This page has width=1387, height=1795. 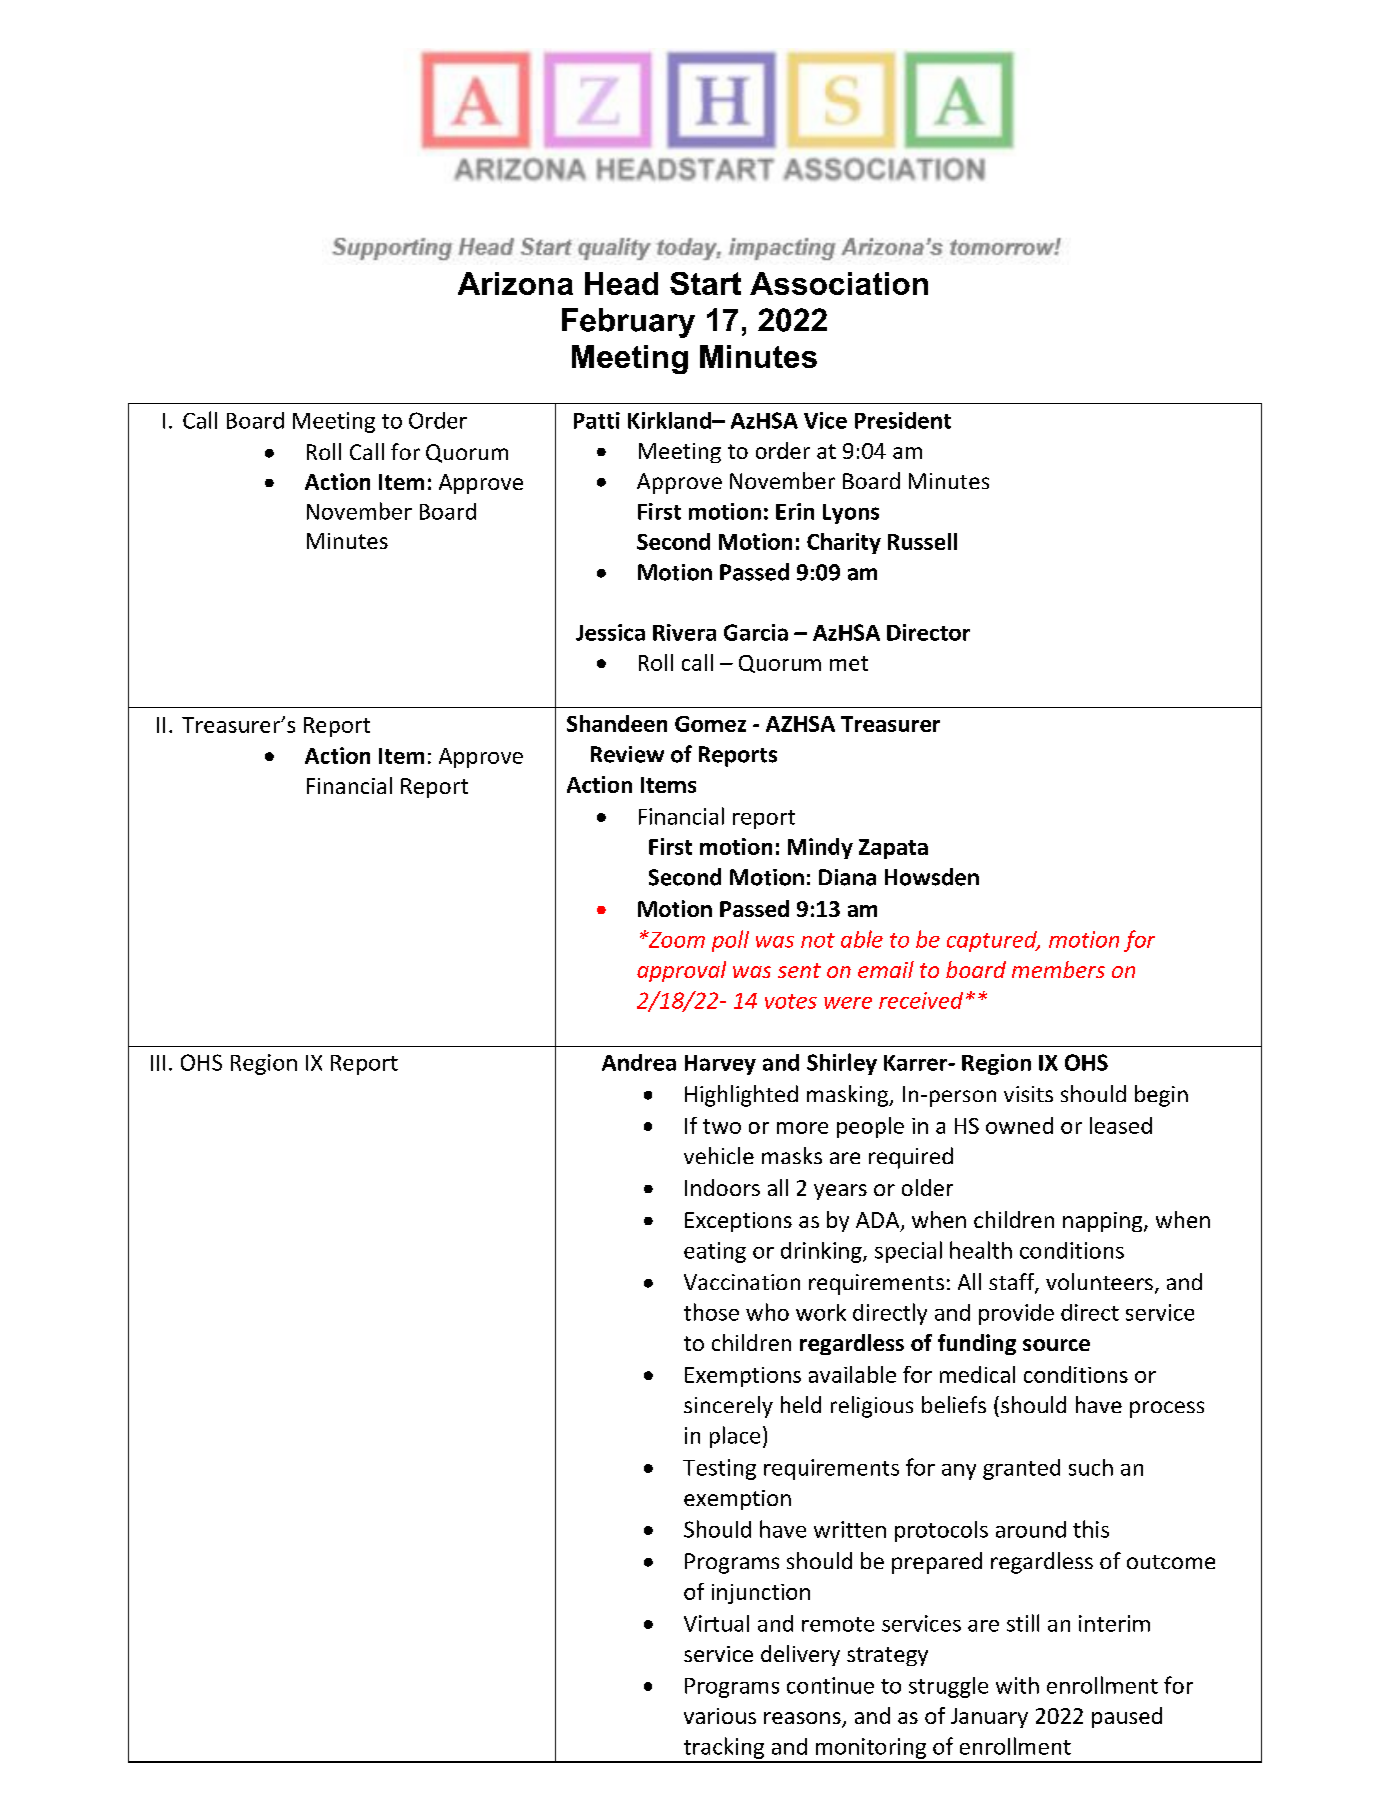 I want to click on those, so click(x=711, y=1312).
